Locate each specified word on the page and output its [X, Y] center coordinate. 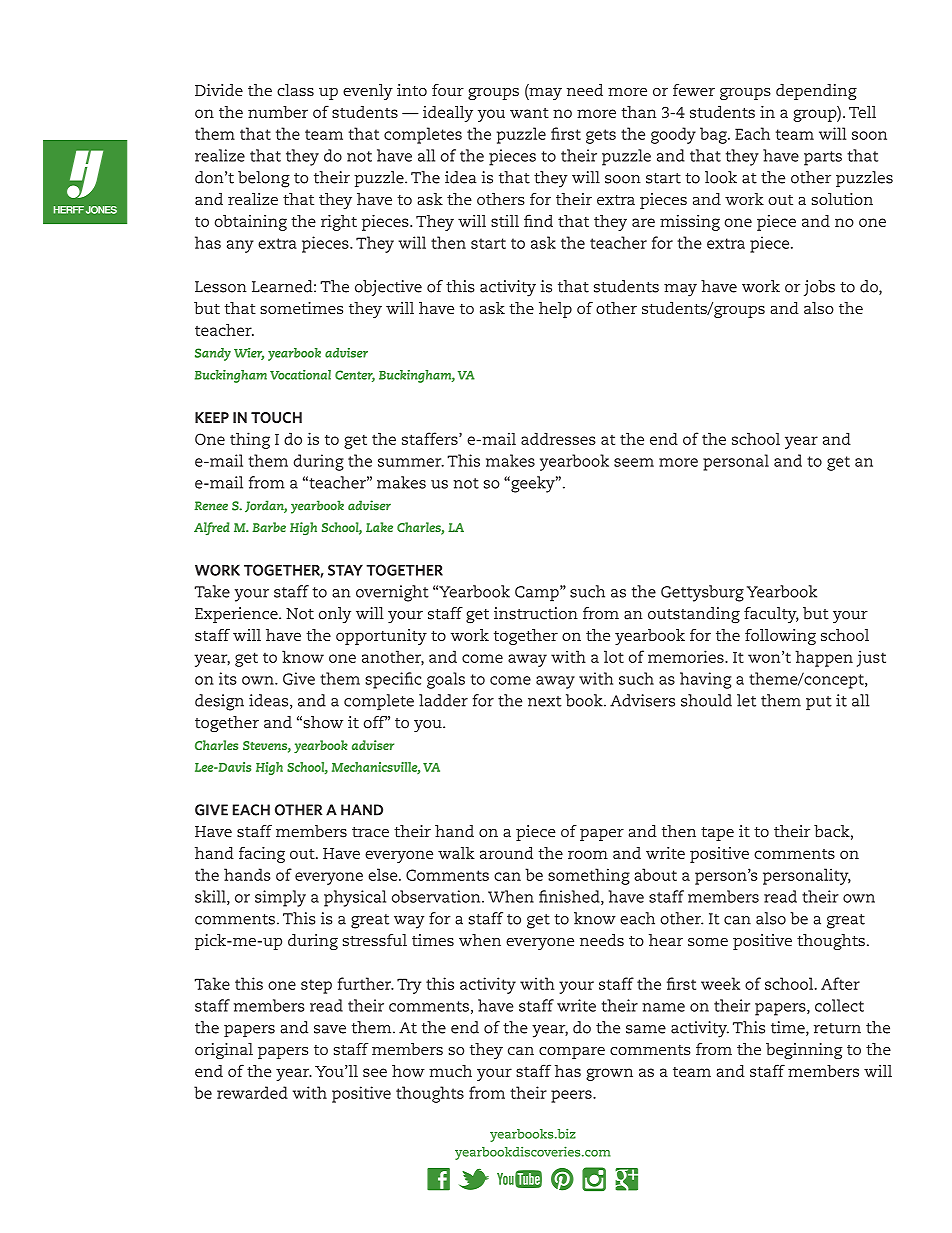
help [555, 310]
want [529, 113]
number [278, 112]
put [819, 703]
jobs [819, 288]
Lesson [221, 287]
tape [717, 834]
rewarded [252, 1092]
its [228, 678]
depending [816, 92]
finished [570, 897]
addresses [558, 439]
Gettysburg [702, 593]
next [545, 701]
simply [280, 898]
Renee [211, 506]
